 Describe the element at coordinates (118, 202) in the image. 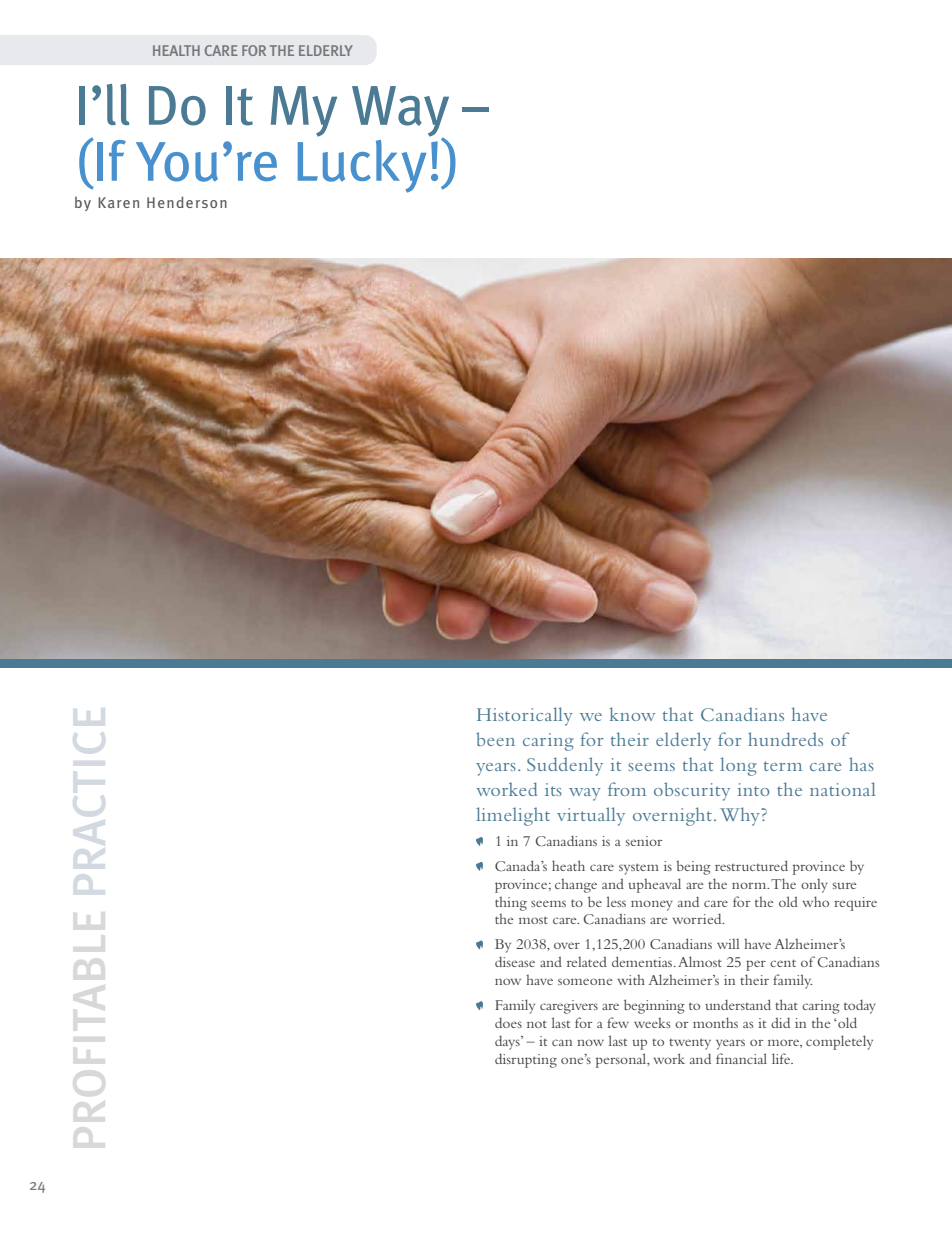

I see `Karen` at that location.
